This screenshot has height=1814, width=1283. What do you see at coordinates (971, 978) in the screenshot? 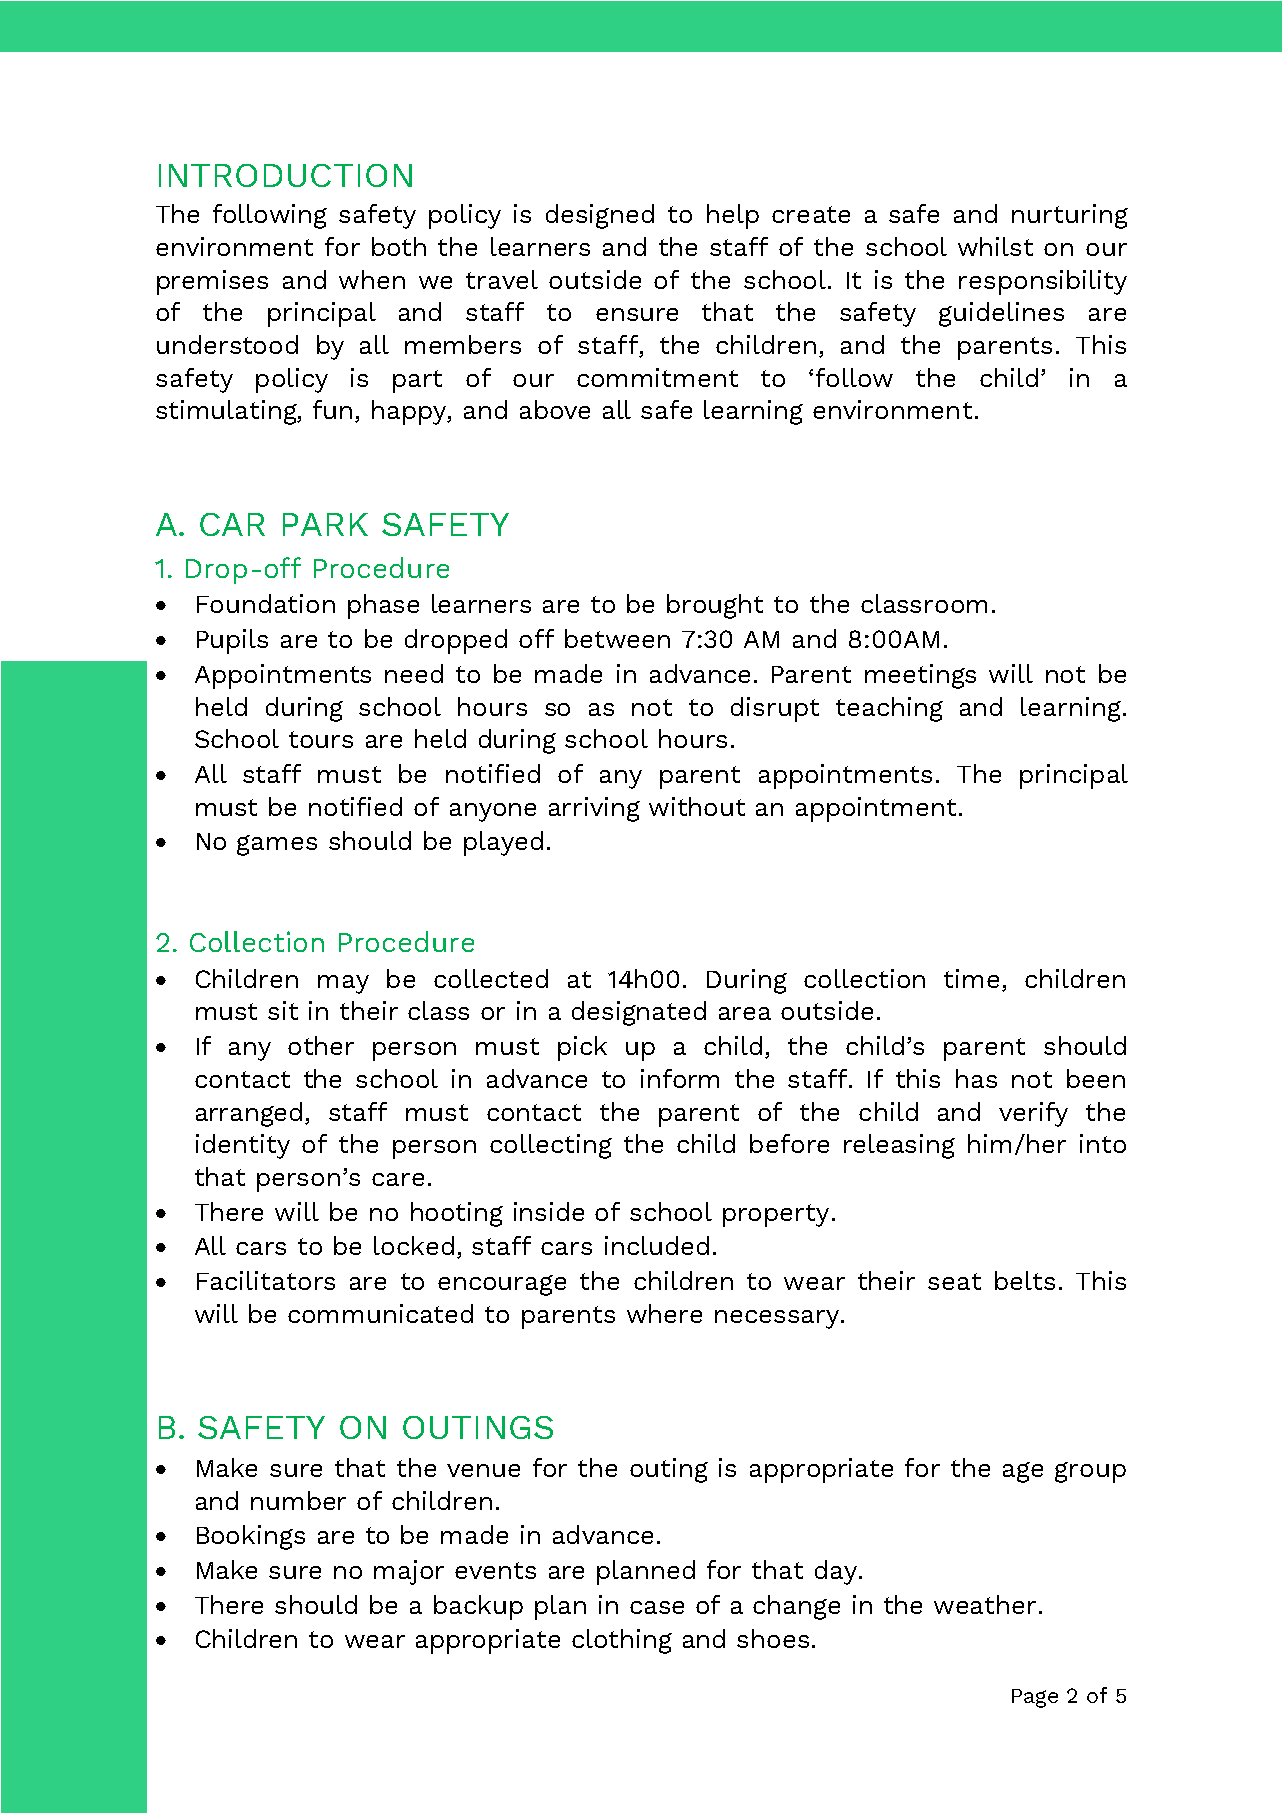
I see `time` at bounding box center [971, 978].
